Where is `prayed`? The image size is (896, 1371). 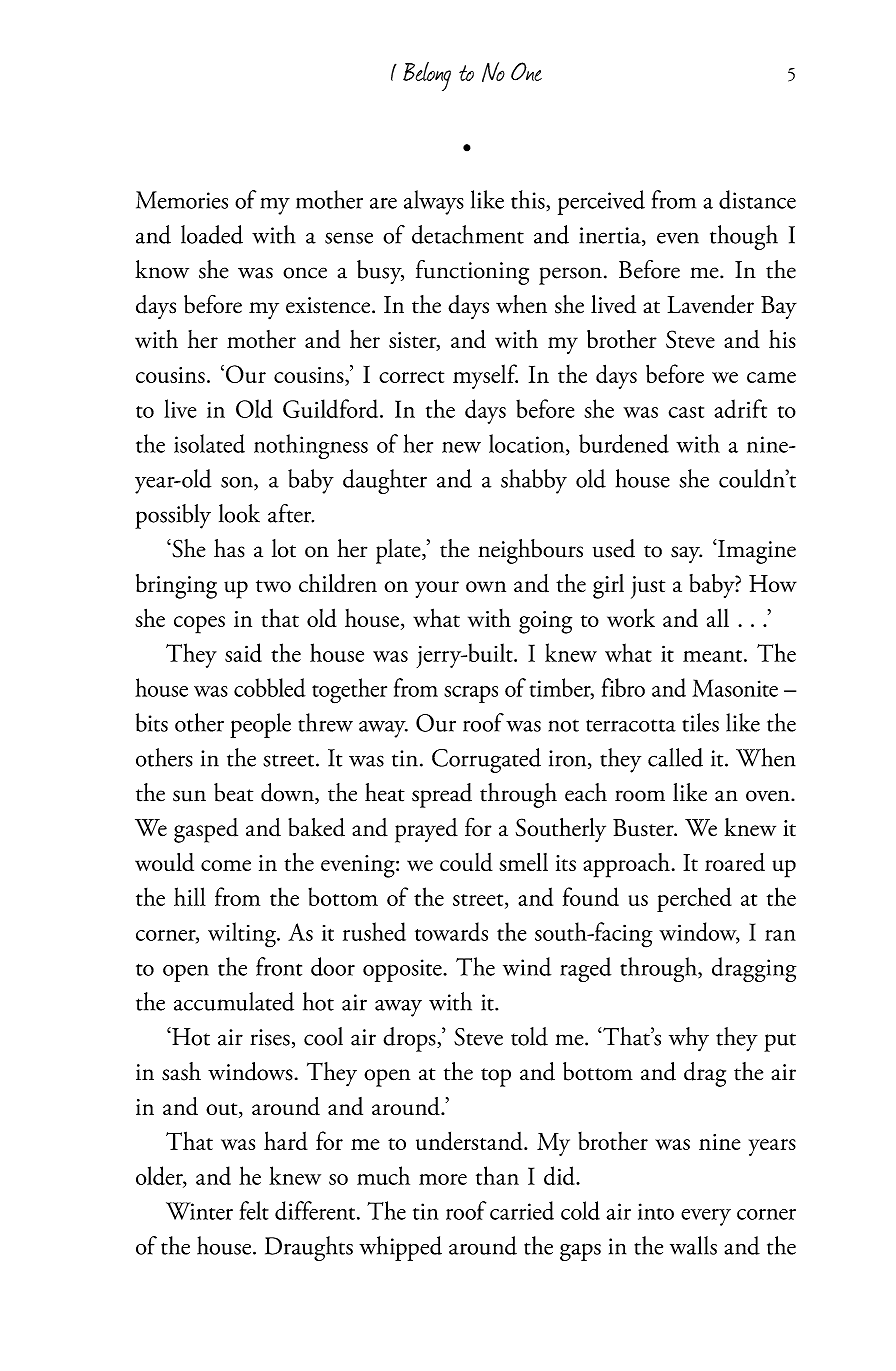 prayed is located at coordinates (426, 830).
